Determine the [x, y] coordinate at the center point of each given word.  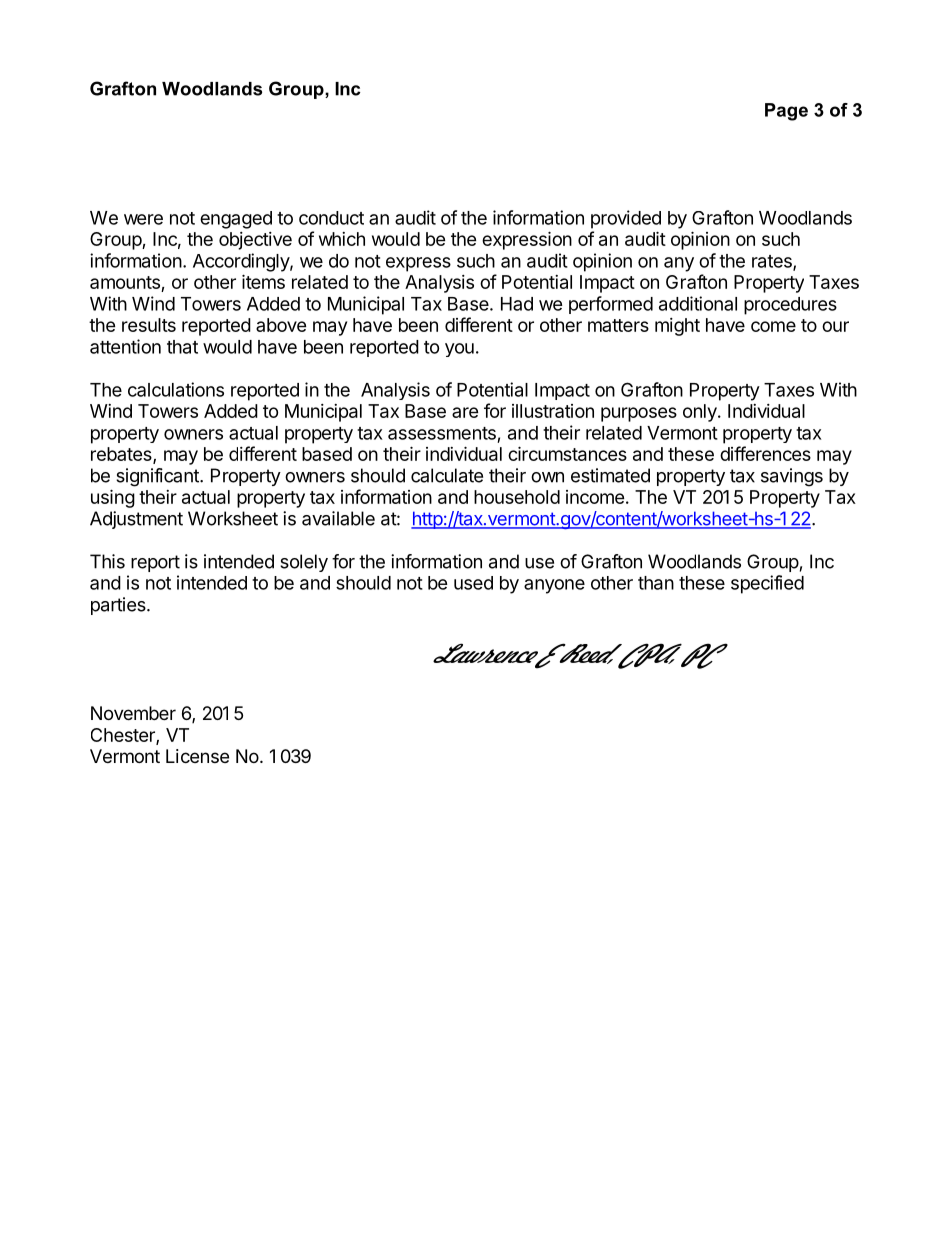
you [459, 350]
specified [767, 584]
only [701, 413]
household [517, 497]
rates [773, 262]
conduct [331, 218]
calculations [176, 389]
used [473, 583]
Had [517, 304]
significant [158, 477]
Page [786, 112]
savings [792, 477]
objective [255, 241]
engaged [236, 220]
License [197, 756]
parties [119, 606]
